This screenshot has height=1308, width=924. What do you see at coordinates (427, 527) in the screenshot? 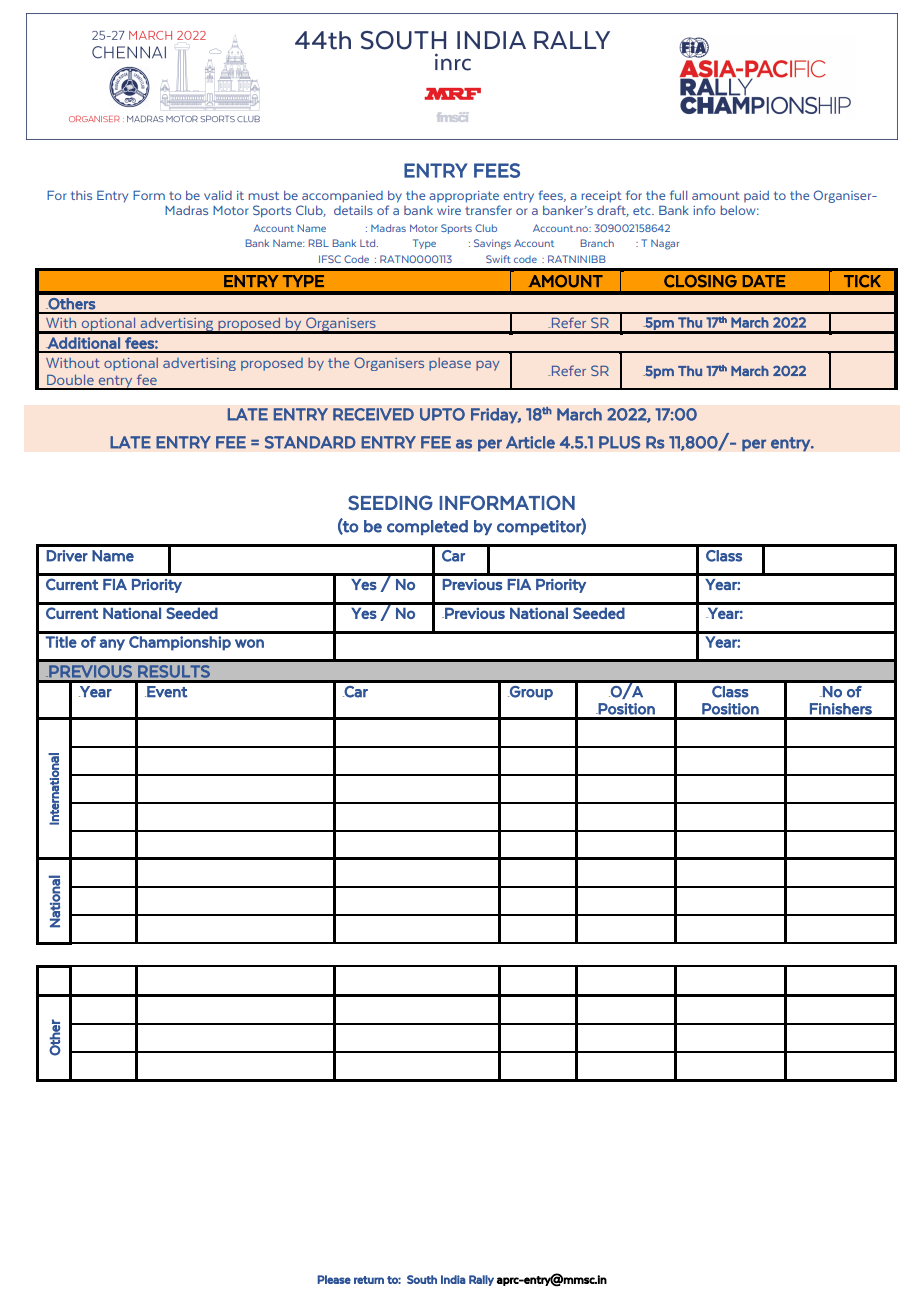
I see `completed` at bounding box center [427, 527].
